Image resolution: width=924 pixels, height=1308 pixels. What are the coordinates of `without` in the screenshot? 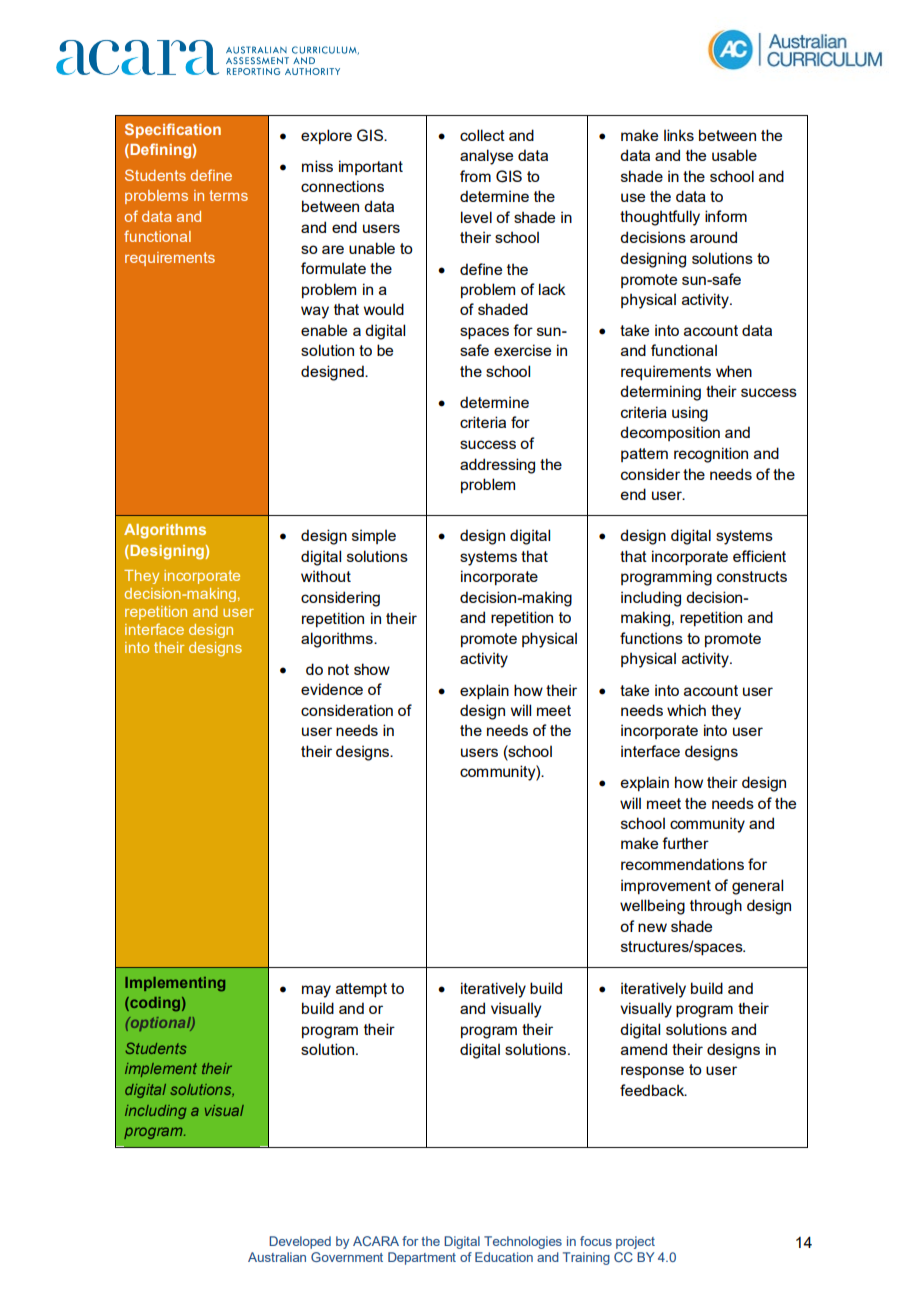 It's located at (326, 576).
